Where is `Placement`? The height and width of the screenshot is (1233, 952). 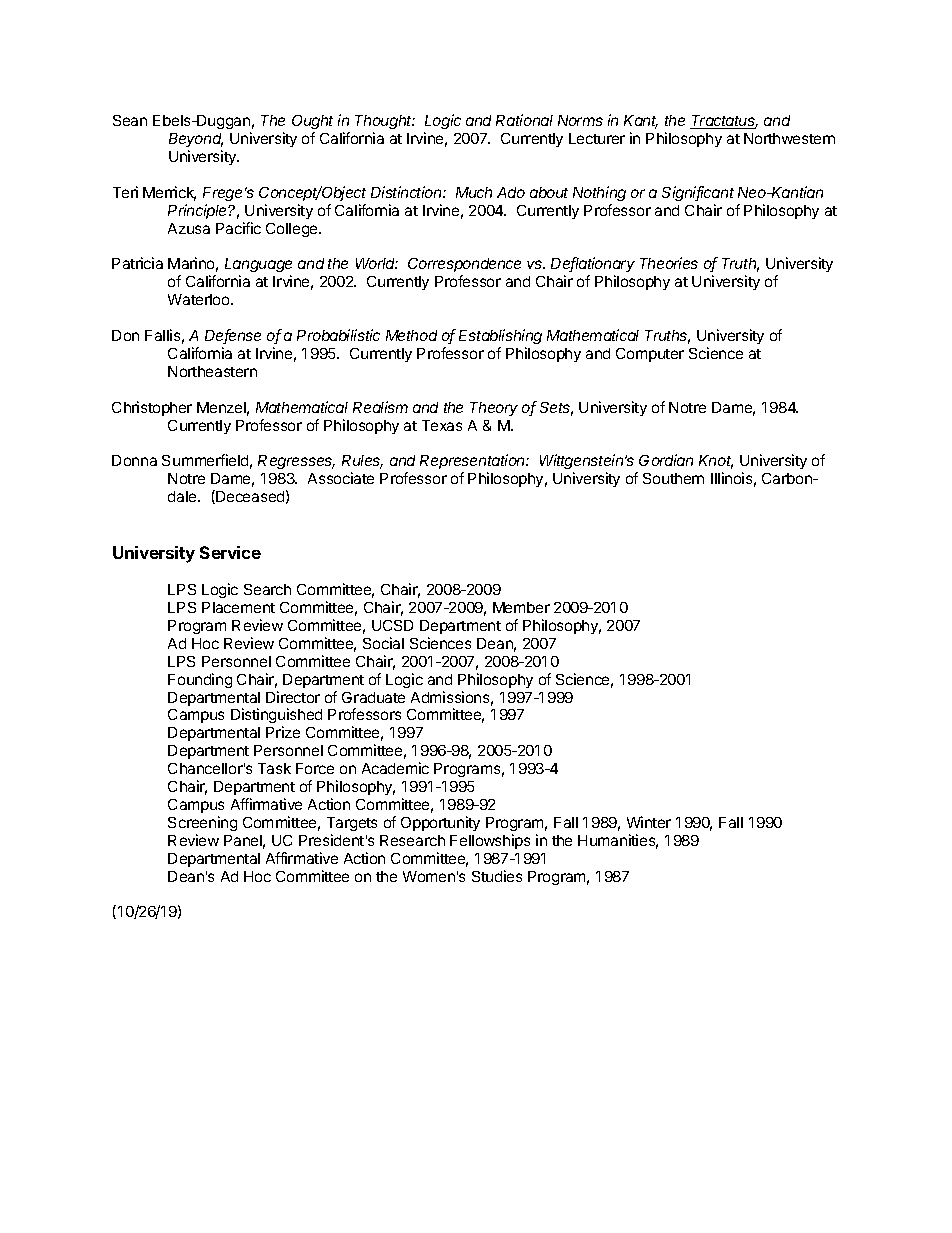
Placement is located at coordinates (238, 607).
